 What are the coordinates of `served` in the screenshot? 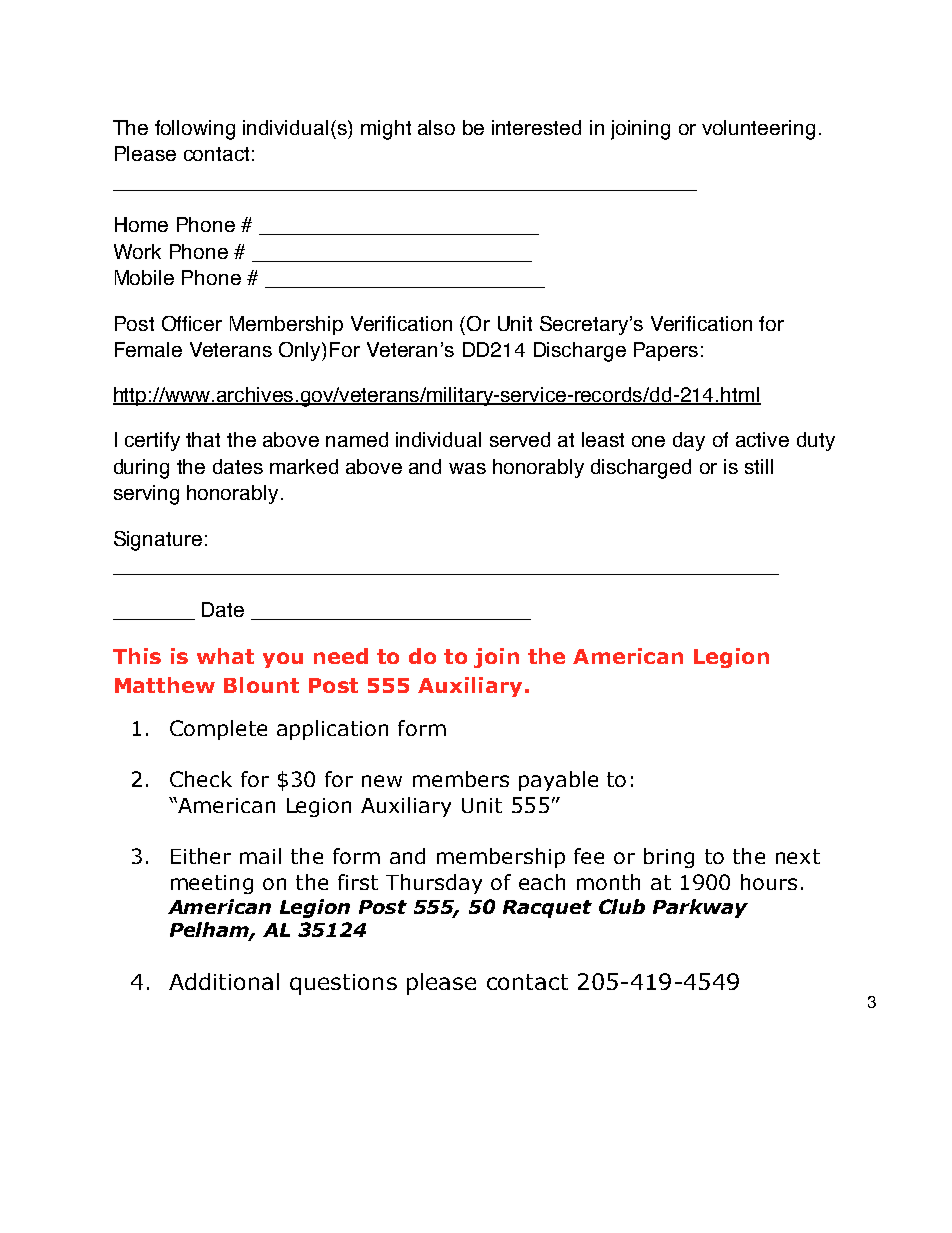 It's located at (520, 439).
